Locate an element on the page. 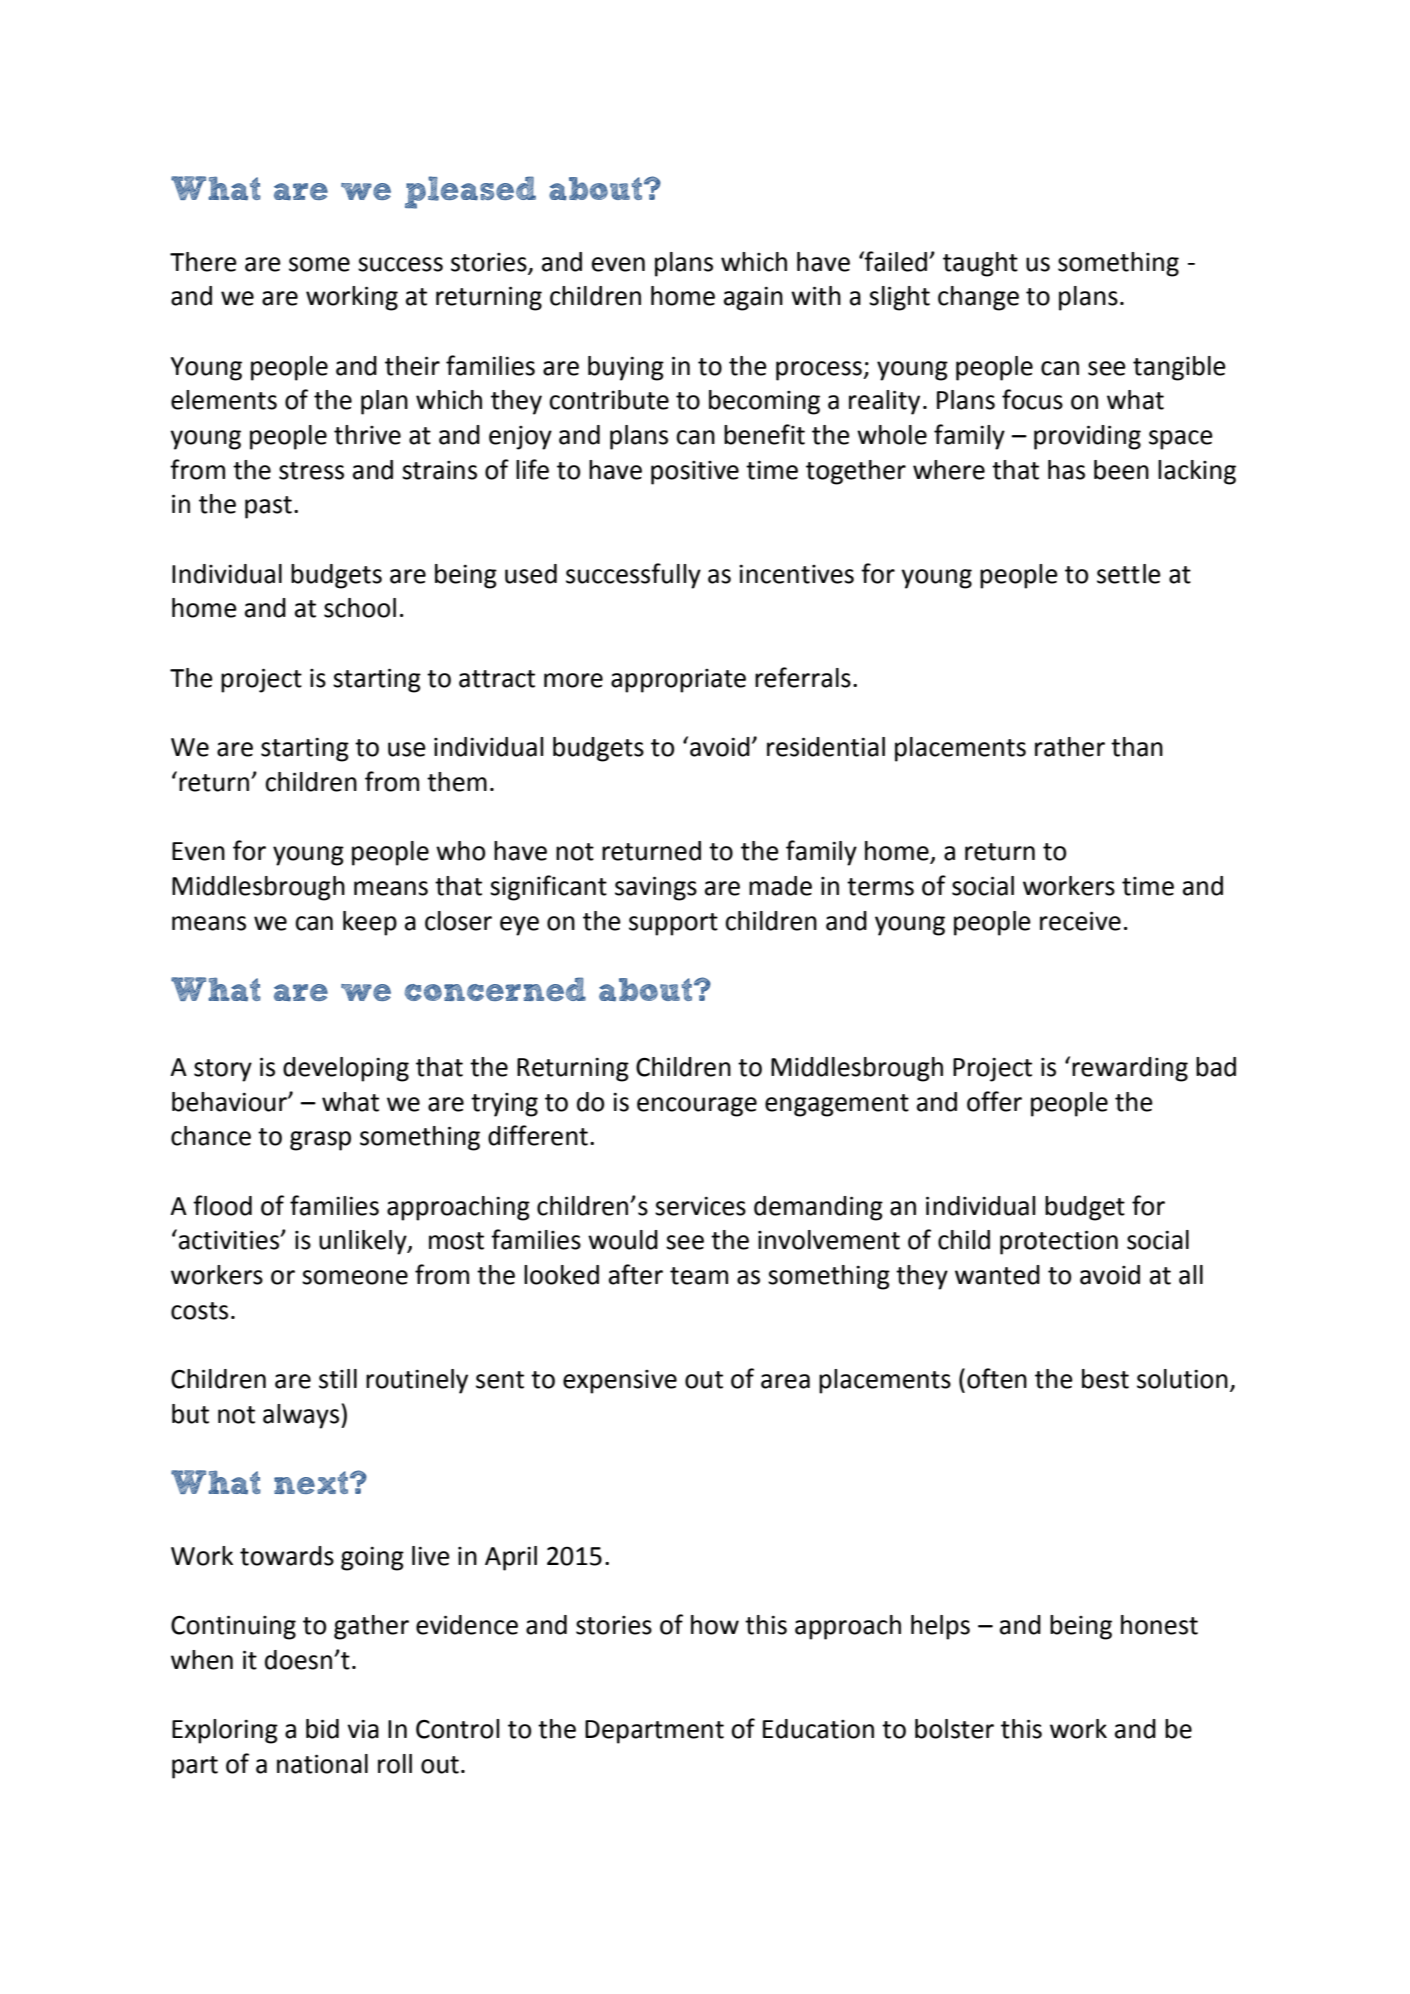  rather is located at coordinates (1070, 747).
